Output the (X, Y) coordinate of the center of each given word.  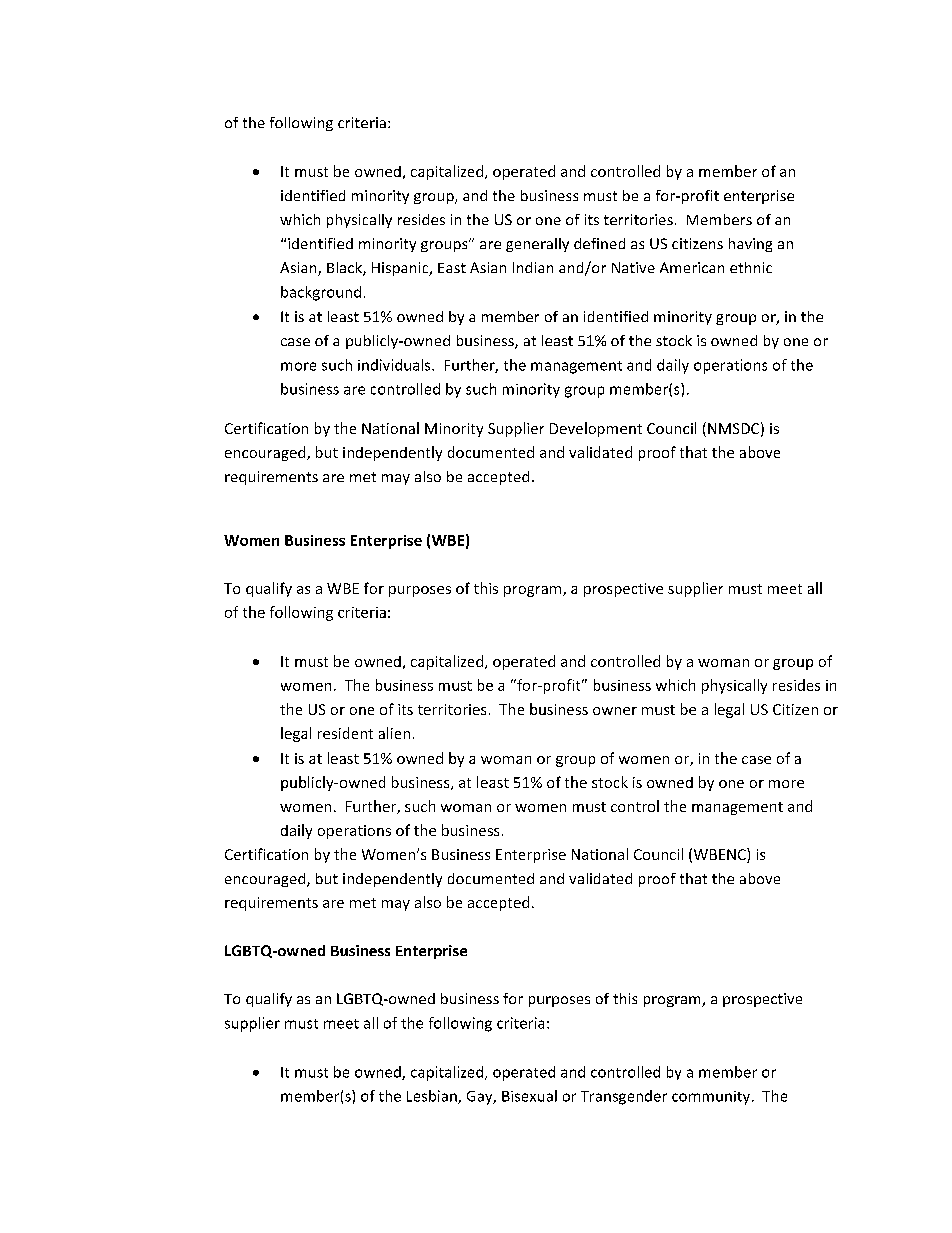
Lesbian (433, 1097)
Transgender (624, 1097)
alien (394, 733)
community (711, 1098)
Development (596, 429)
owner (615, 711)
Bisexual (529, 1096)
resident (345, 733)
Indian (533, 267)
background (321, 293)
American (692, 267)
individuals (395, 365)
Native (633, 267)
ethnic (751, 267)
